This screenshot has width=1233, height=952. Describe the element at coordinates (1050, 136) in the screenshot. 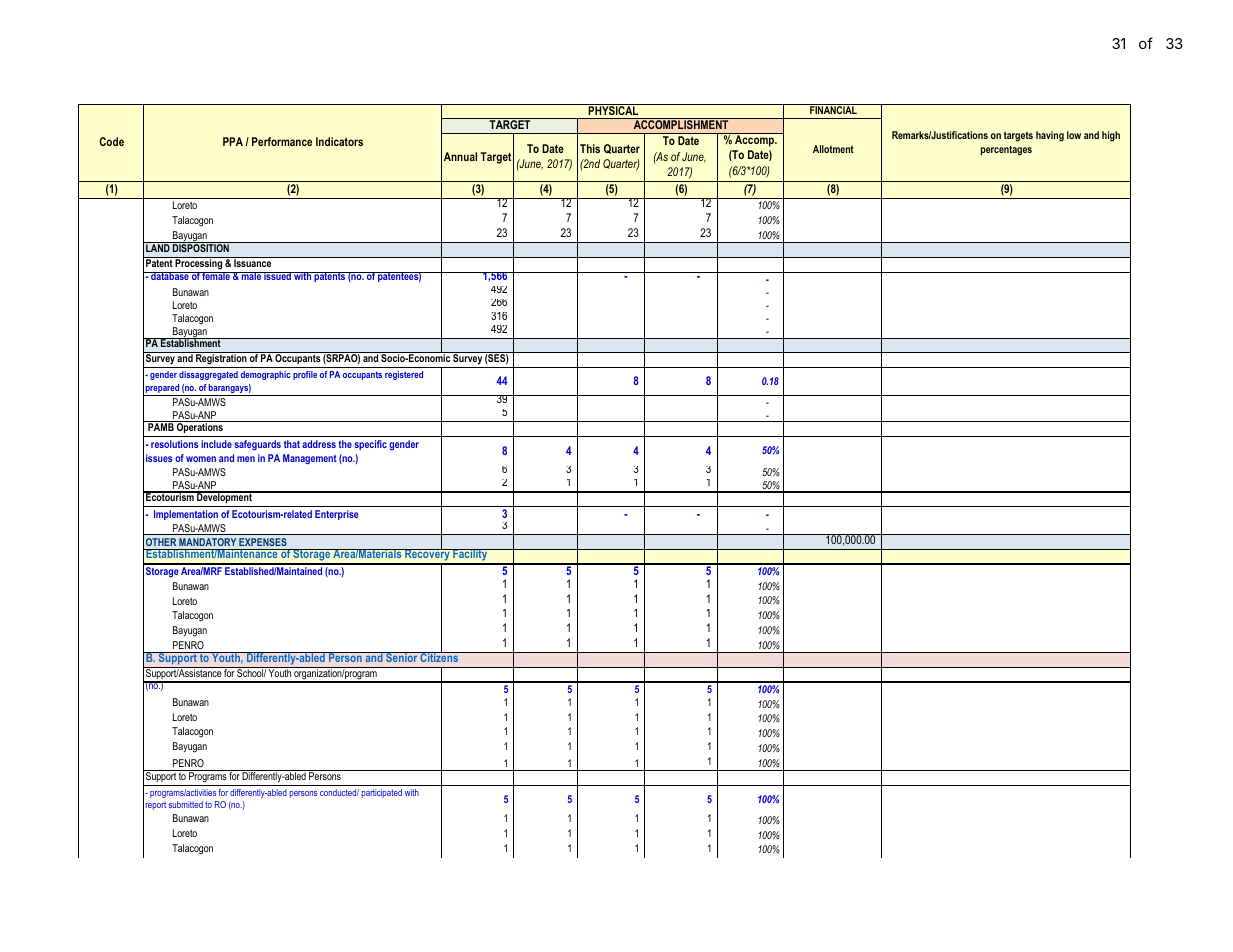

I see `having` at that location.
